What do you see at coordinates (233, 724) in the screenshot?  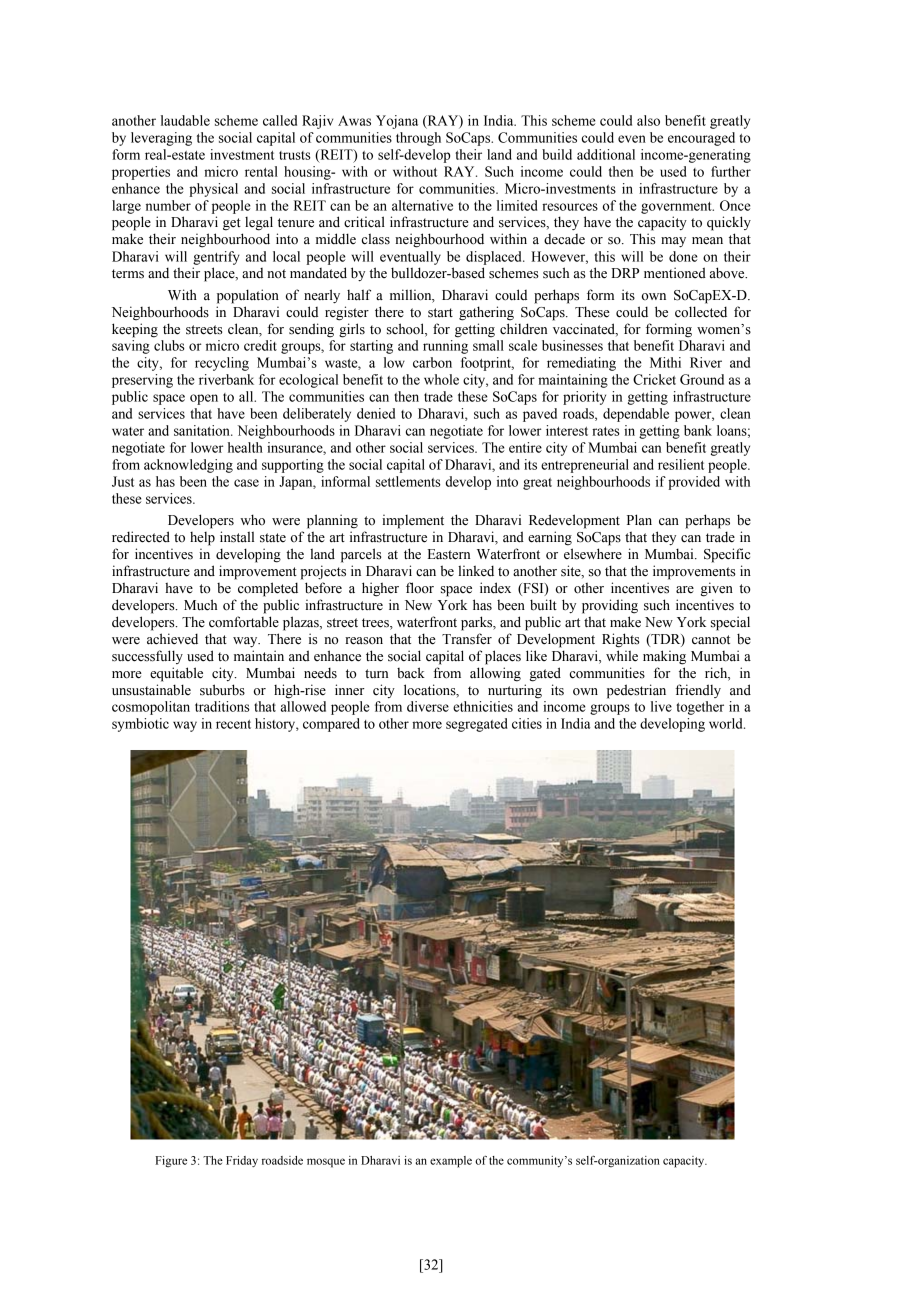 I see `recent` at bounding box center [233, 724].
